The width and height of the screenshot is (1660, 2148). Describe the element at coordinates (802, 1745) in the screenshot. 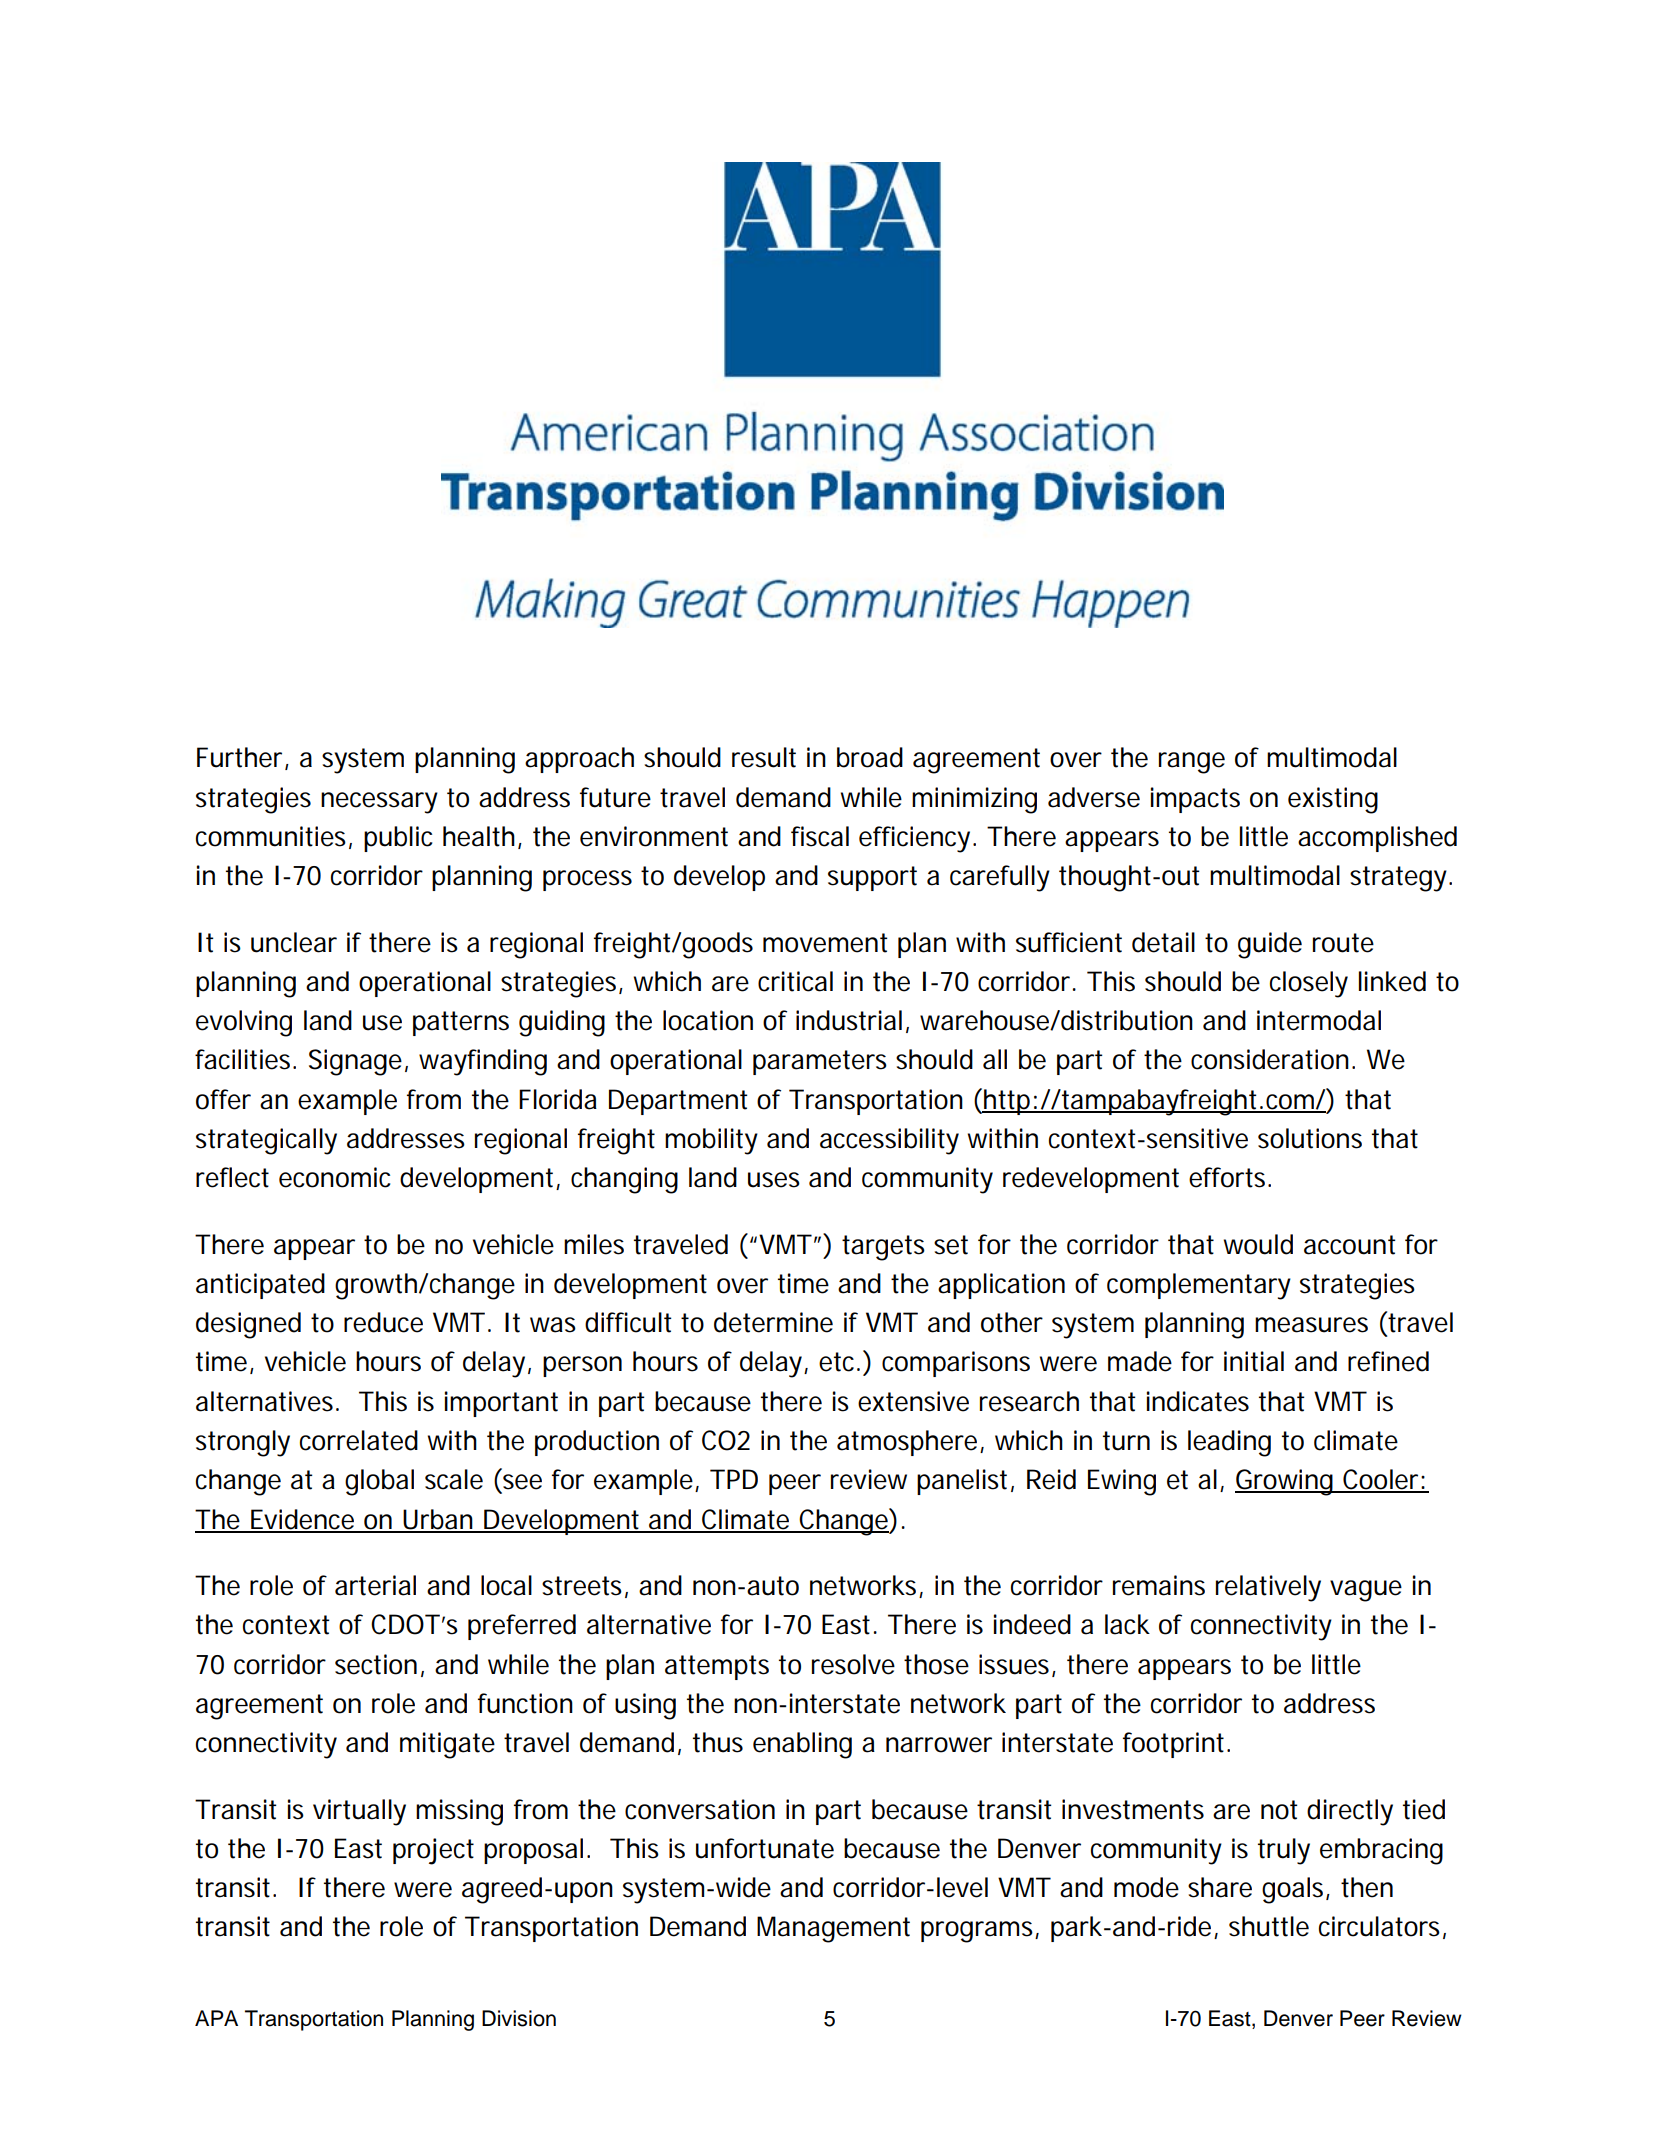

I see `enabling` at that location.
